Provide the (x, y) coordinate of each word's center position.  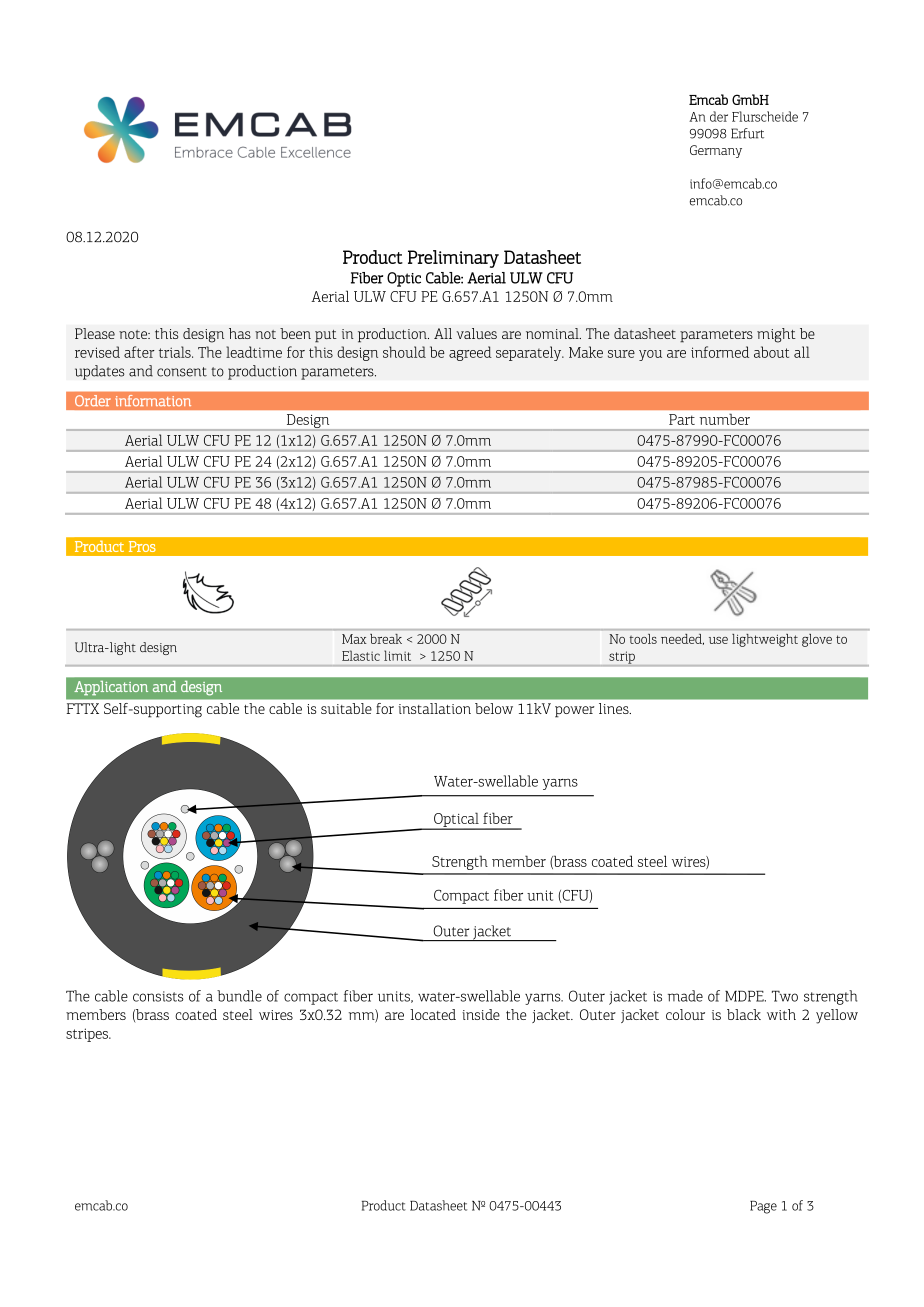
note (134, 334)
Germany (716, 151)
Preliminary (453, 259)
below (494, 708)
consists (158, 996)
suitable (346, 708)
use (718, 640)
